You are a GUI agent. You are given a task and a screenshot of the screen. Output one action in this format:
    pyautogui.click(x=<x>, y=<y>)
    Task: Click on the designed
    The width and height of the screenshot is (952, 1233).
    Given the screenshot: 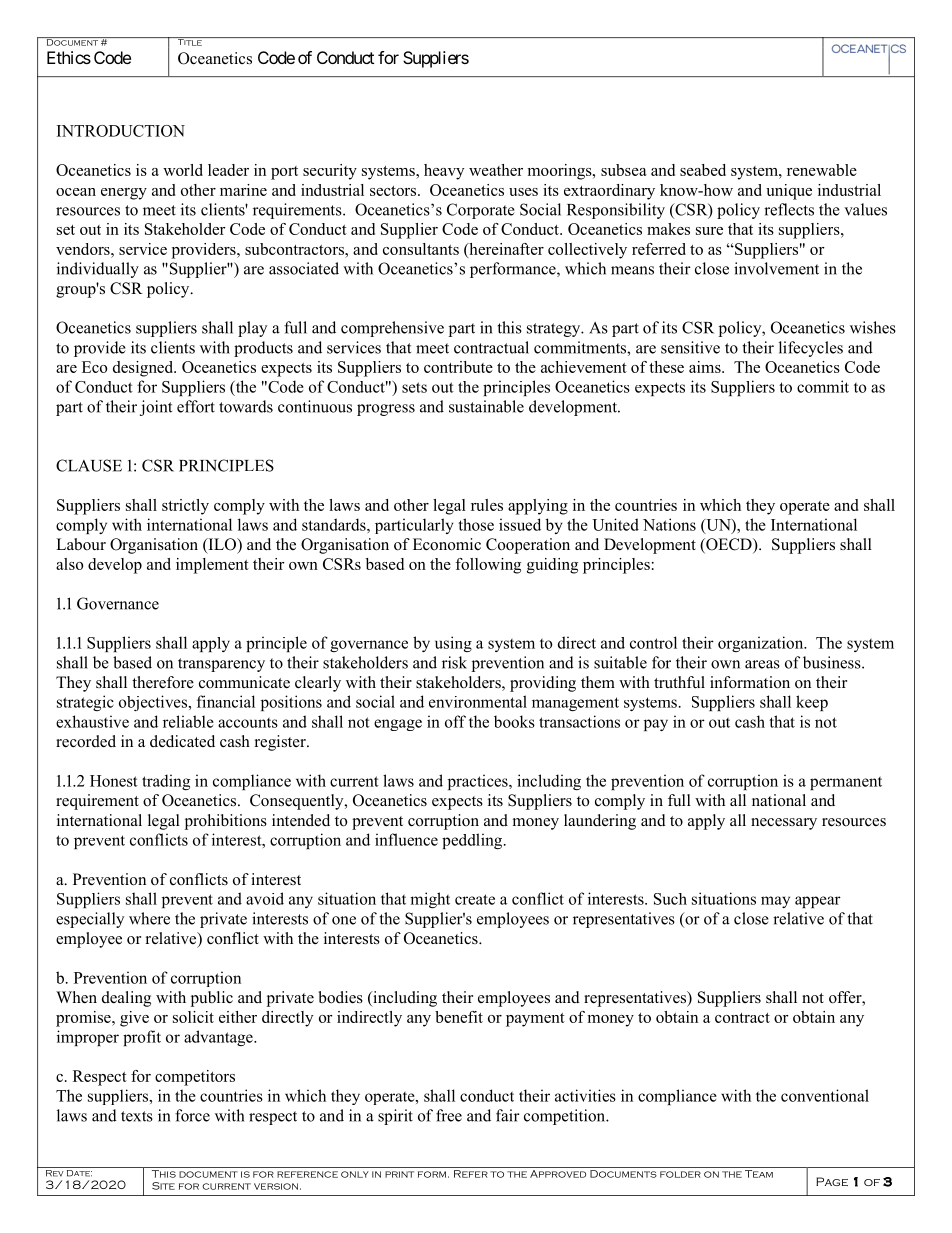 What is the action you would take?
    pyautogui.click(x=144, y=369)
